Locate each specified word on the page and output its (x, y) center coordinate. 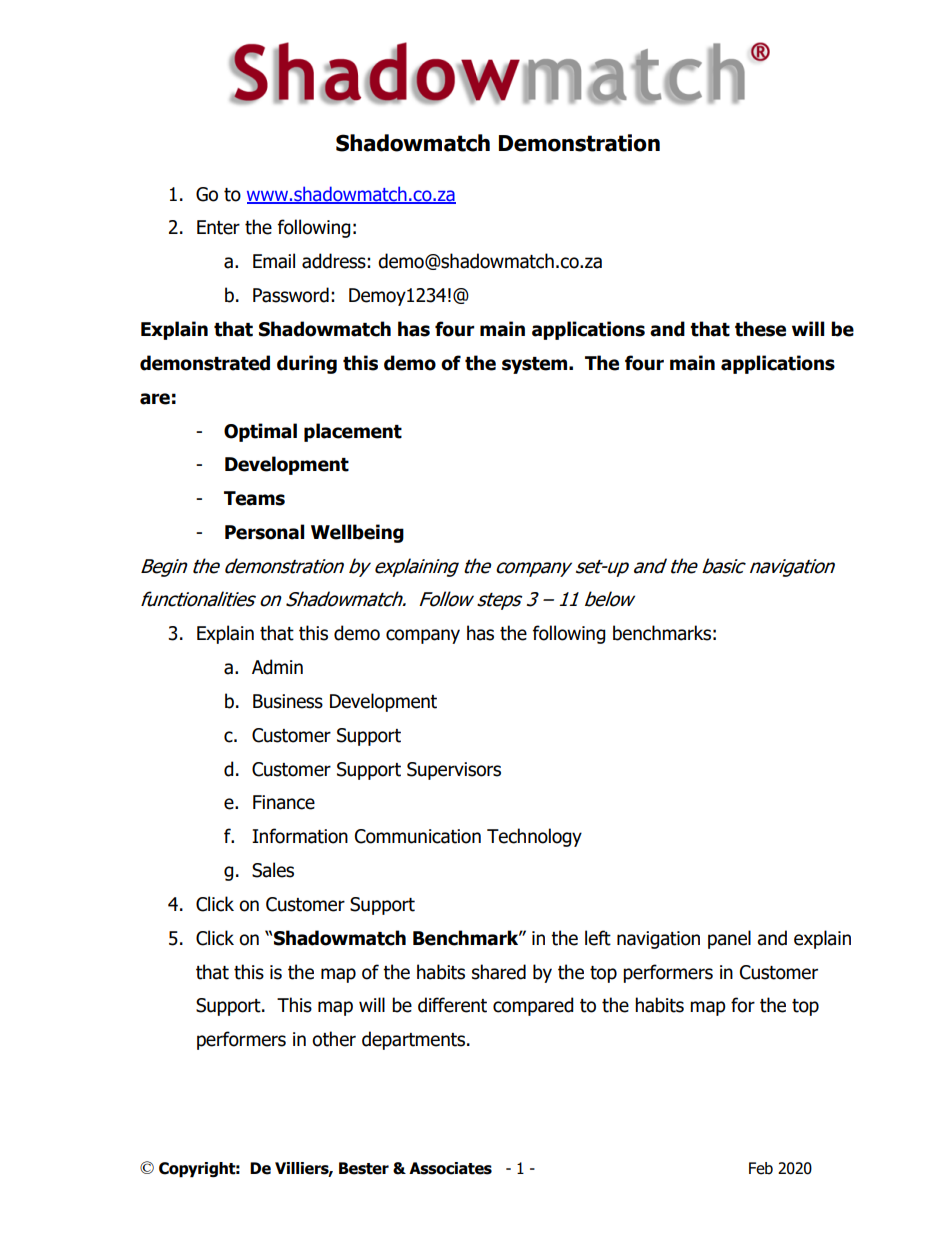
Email (274, 261)
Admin (277, 667)
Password (291, 295)
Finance (284, 802)
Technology (534, 837)
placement (353, 432)
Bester (364, 1168)
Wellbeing (357, 533)
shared (499, 972)
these (760, 329)
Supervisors (454, 771)
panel (729, 939)
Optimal (260, 432)
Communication (418, 836)
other (334, 1039)
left (598, 938)
